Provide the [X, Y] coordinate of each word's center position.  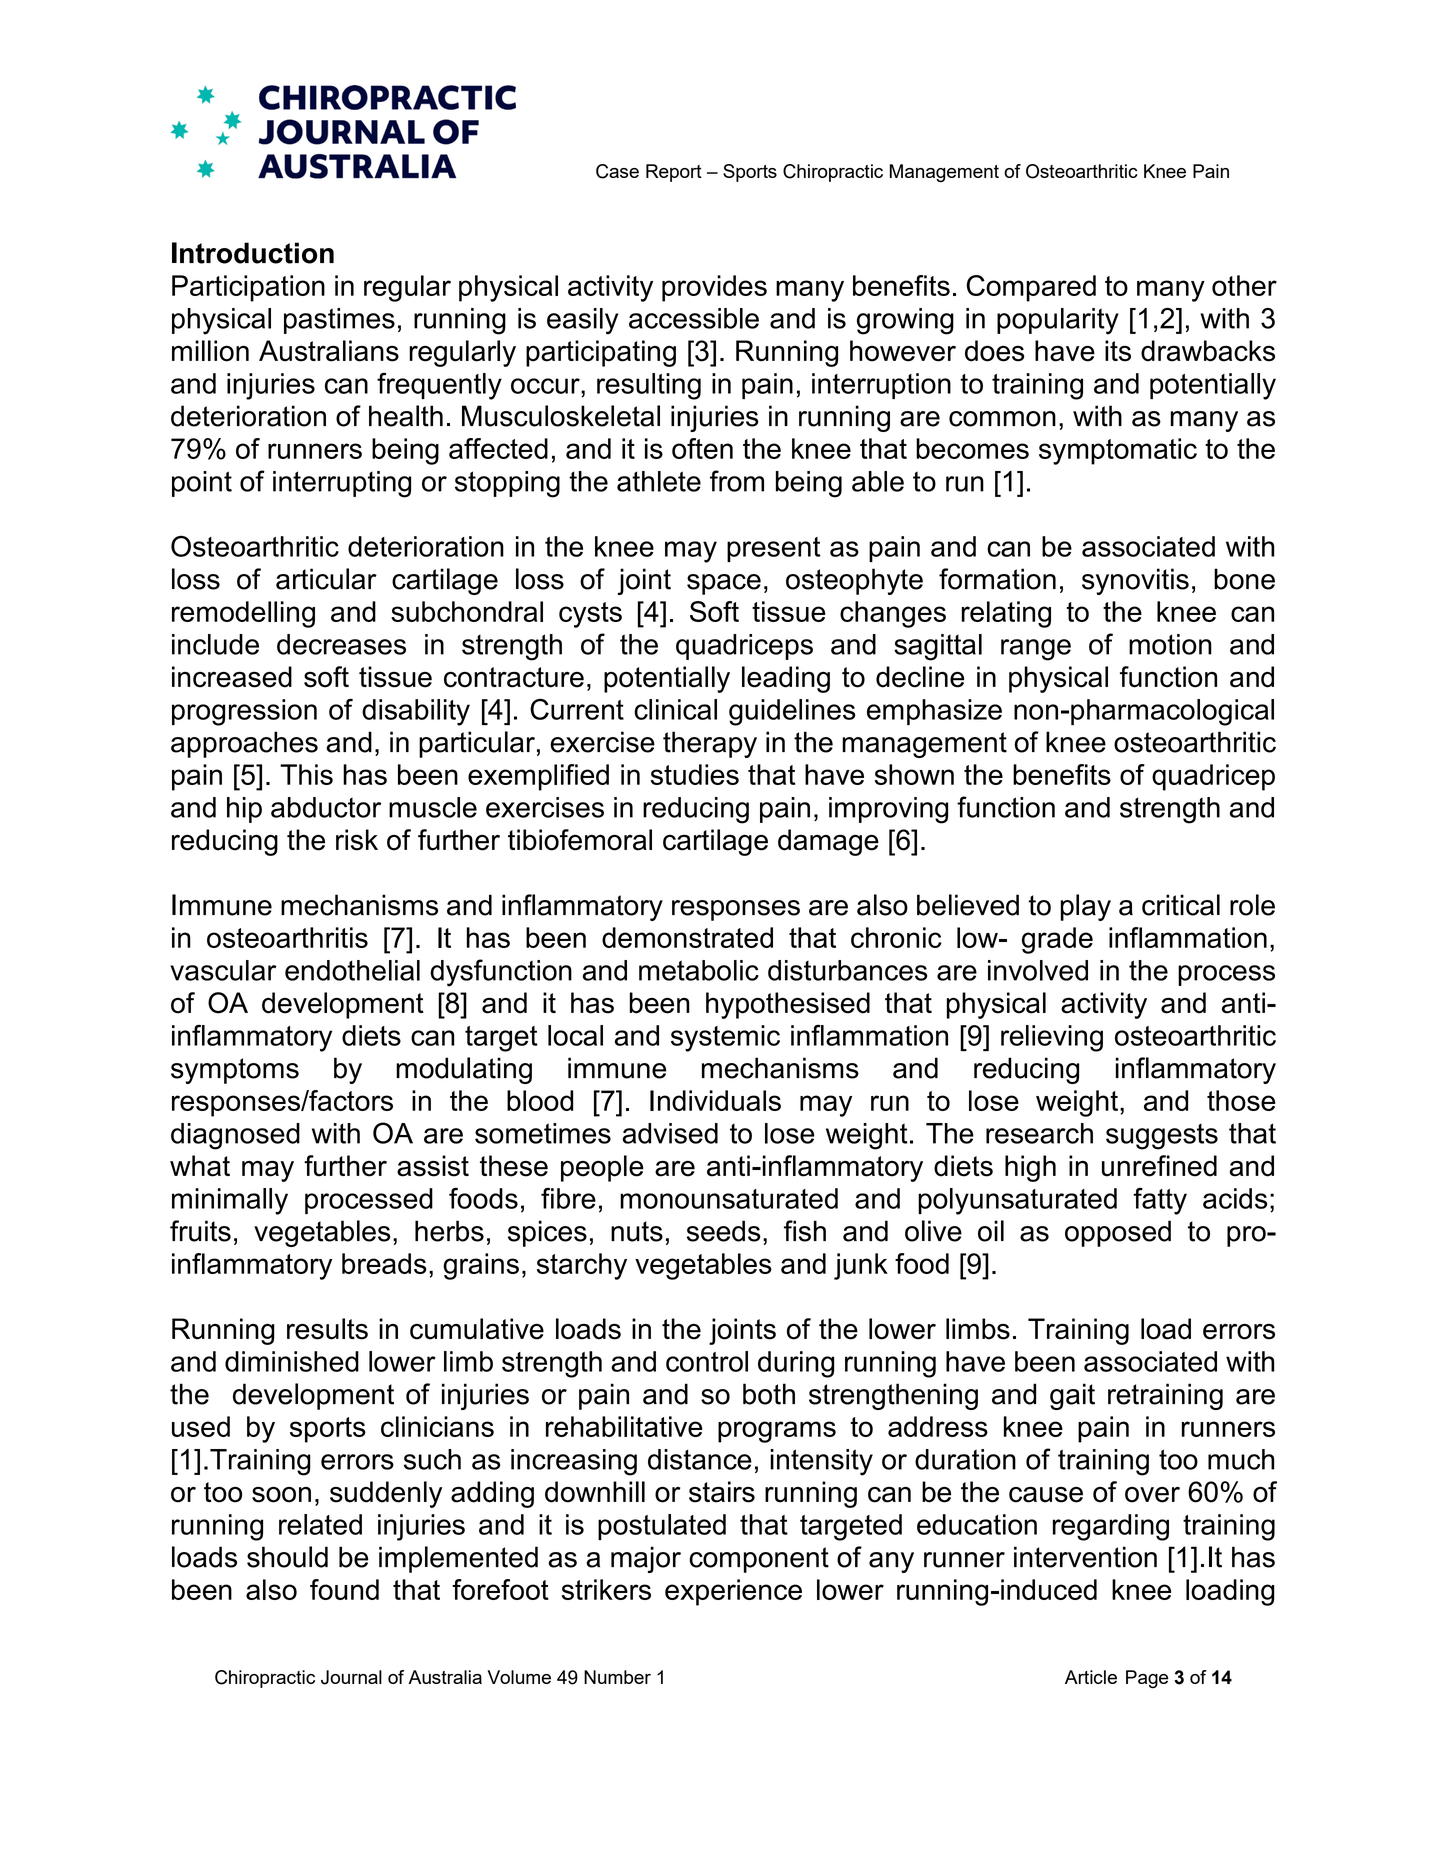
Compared [1031, 288]
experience [733, 1592]
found [344, 1589]
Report [674, 173]
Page [1147, 1679]
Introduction [253, 253]
